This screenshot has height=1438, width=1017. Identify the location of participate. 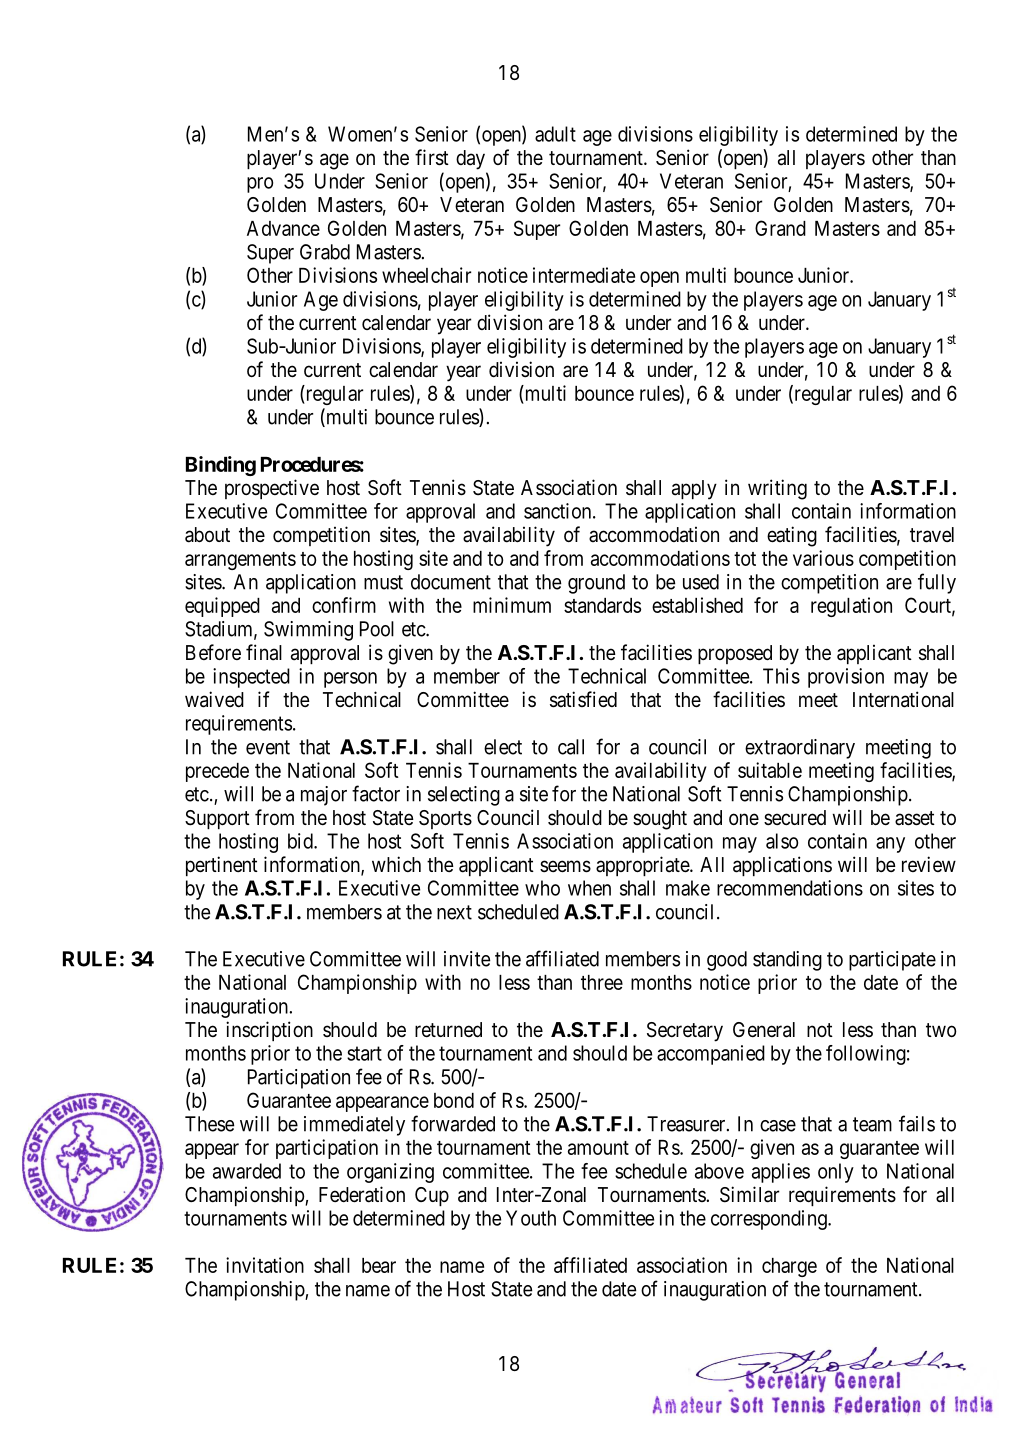
(892, 961).
